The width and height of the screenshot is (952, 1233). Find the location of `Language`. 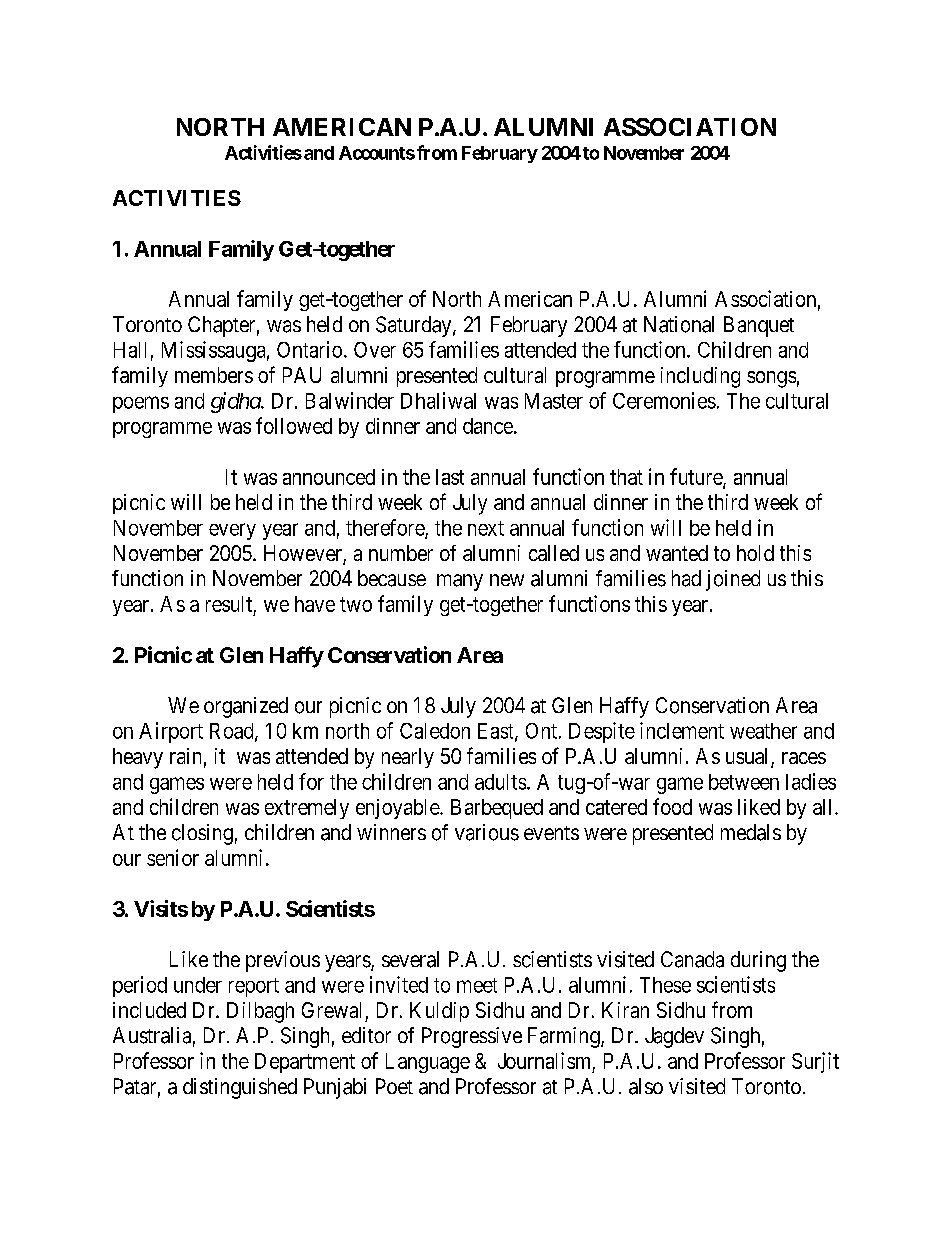

Language is located at coordinates (428, 1063).
